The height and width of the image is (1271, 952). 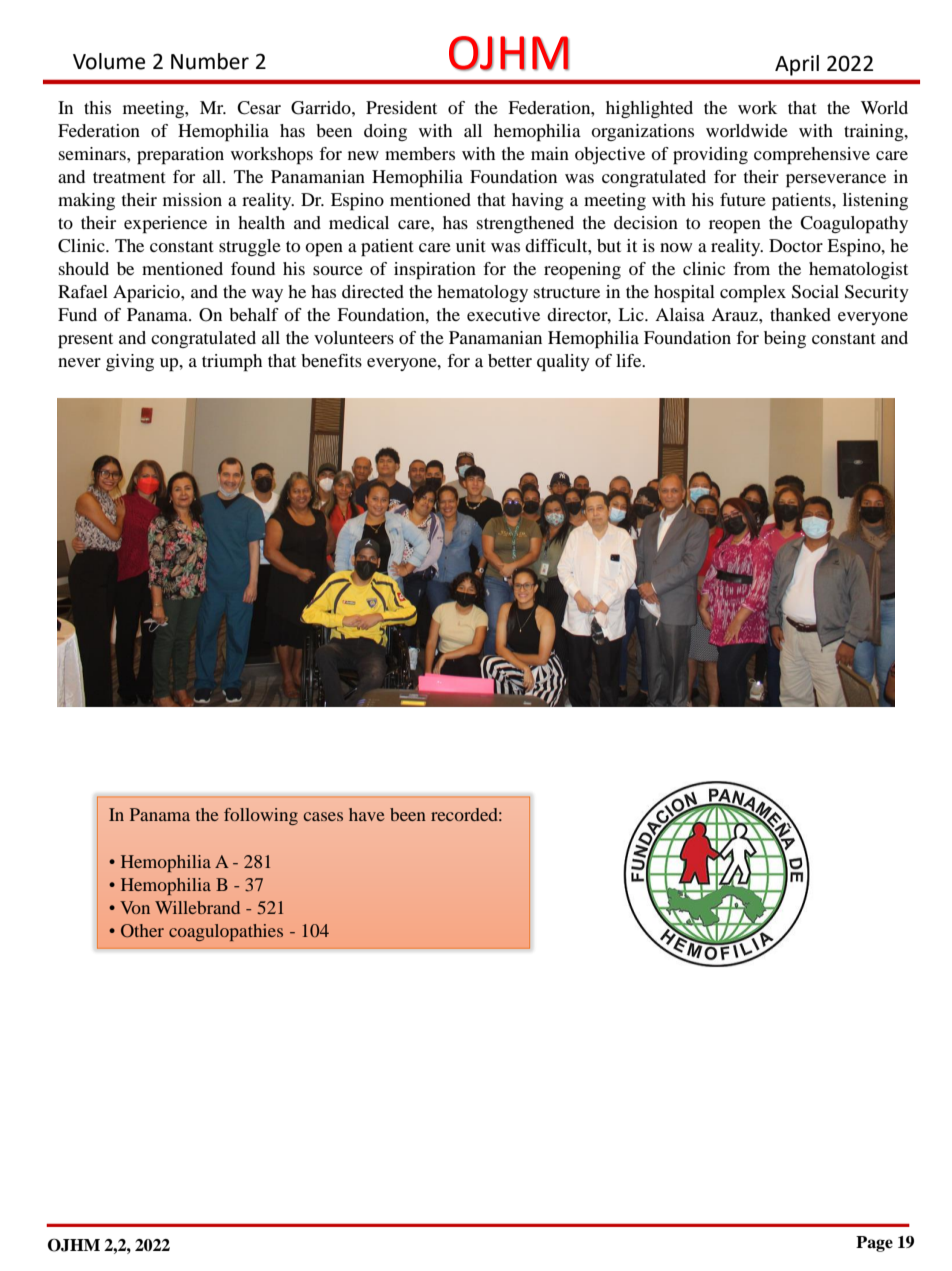 I want to click on following, so click(x=261, y=816).
